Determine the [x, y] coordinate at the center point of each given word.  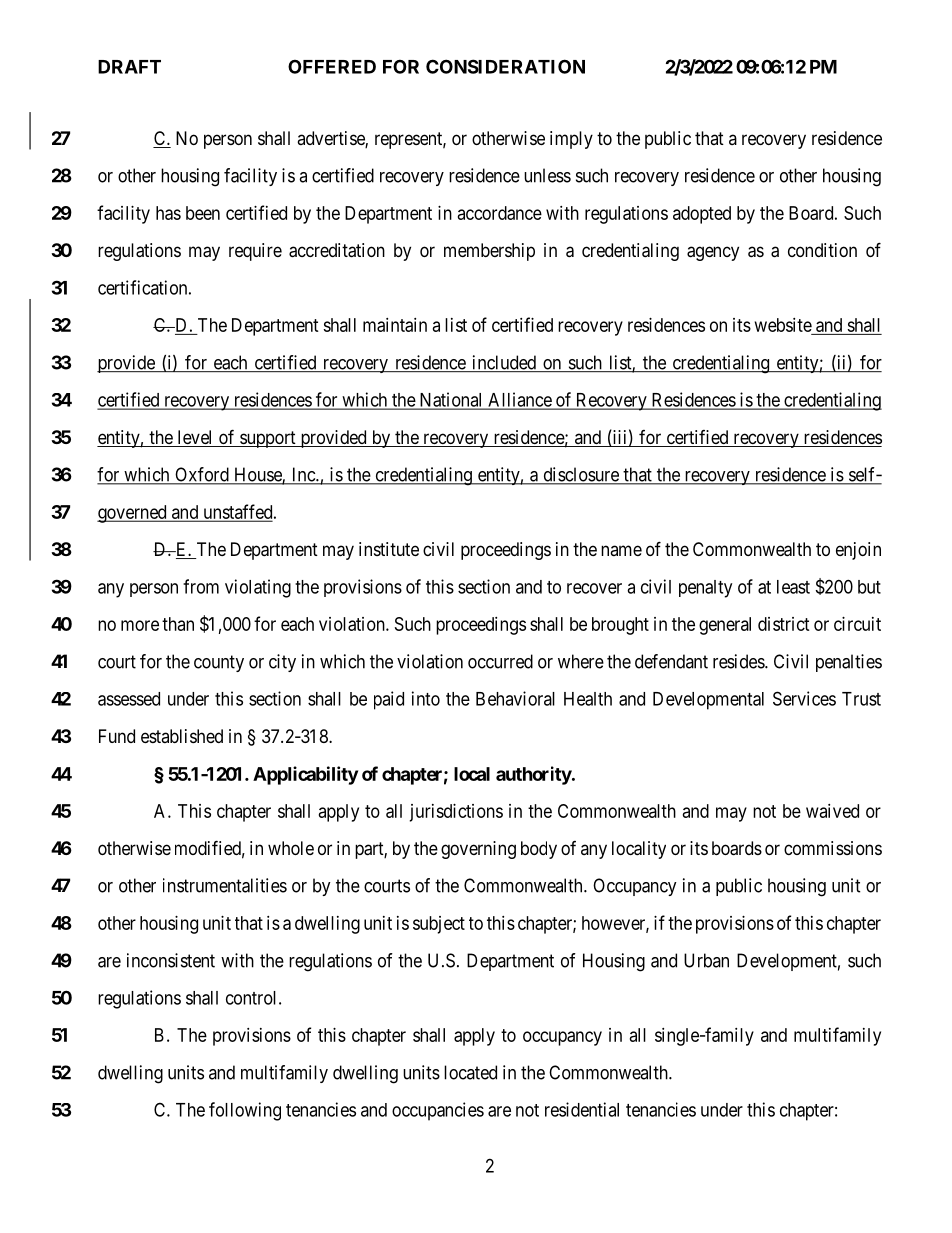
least [793, 587]
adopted [702, 215]
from [201, 586]
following [245, 1111]
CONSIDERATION [505, 66]
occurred [500, 661]
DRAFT [129, 67]
